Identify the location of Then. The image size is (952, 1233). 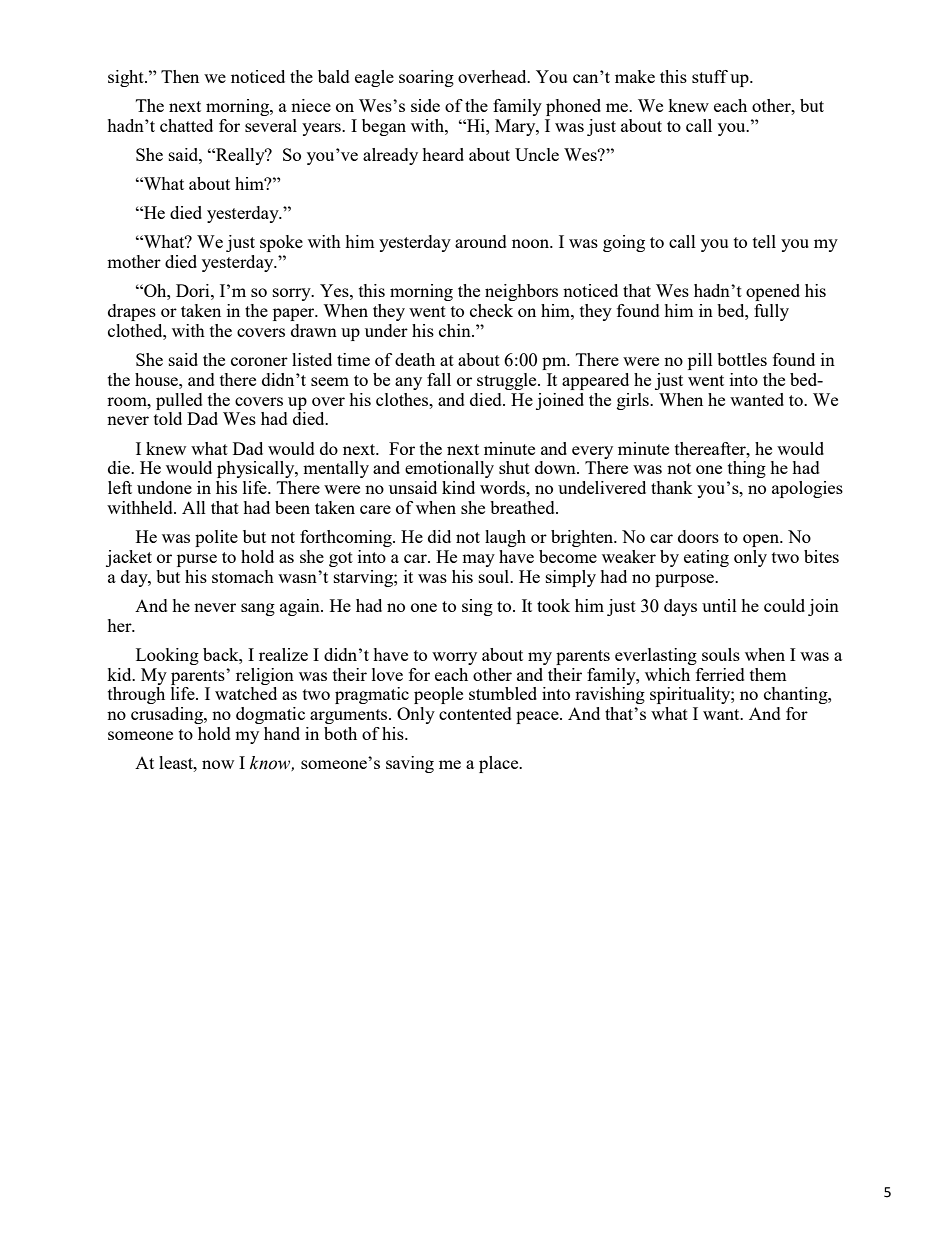
(180, 76).
